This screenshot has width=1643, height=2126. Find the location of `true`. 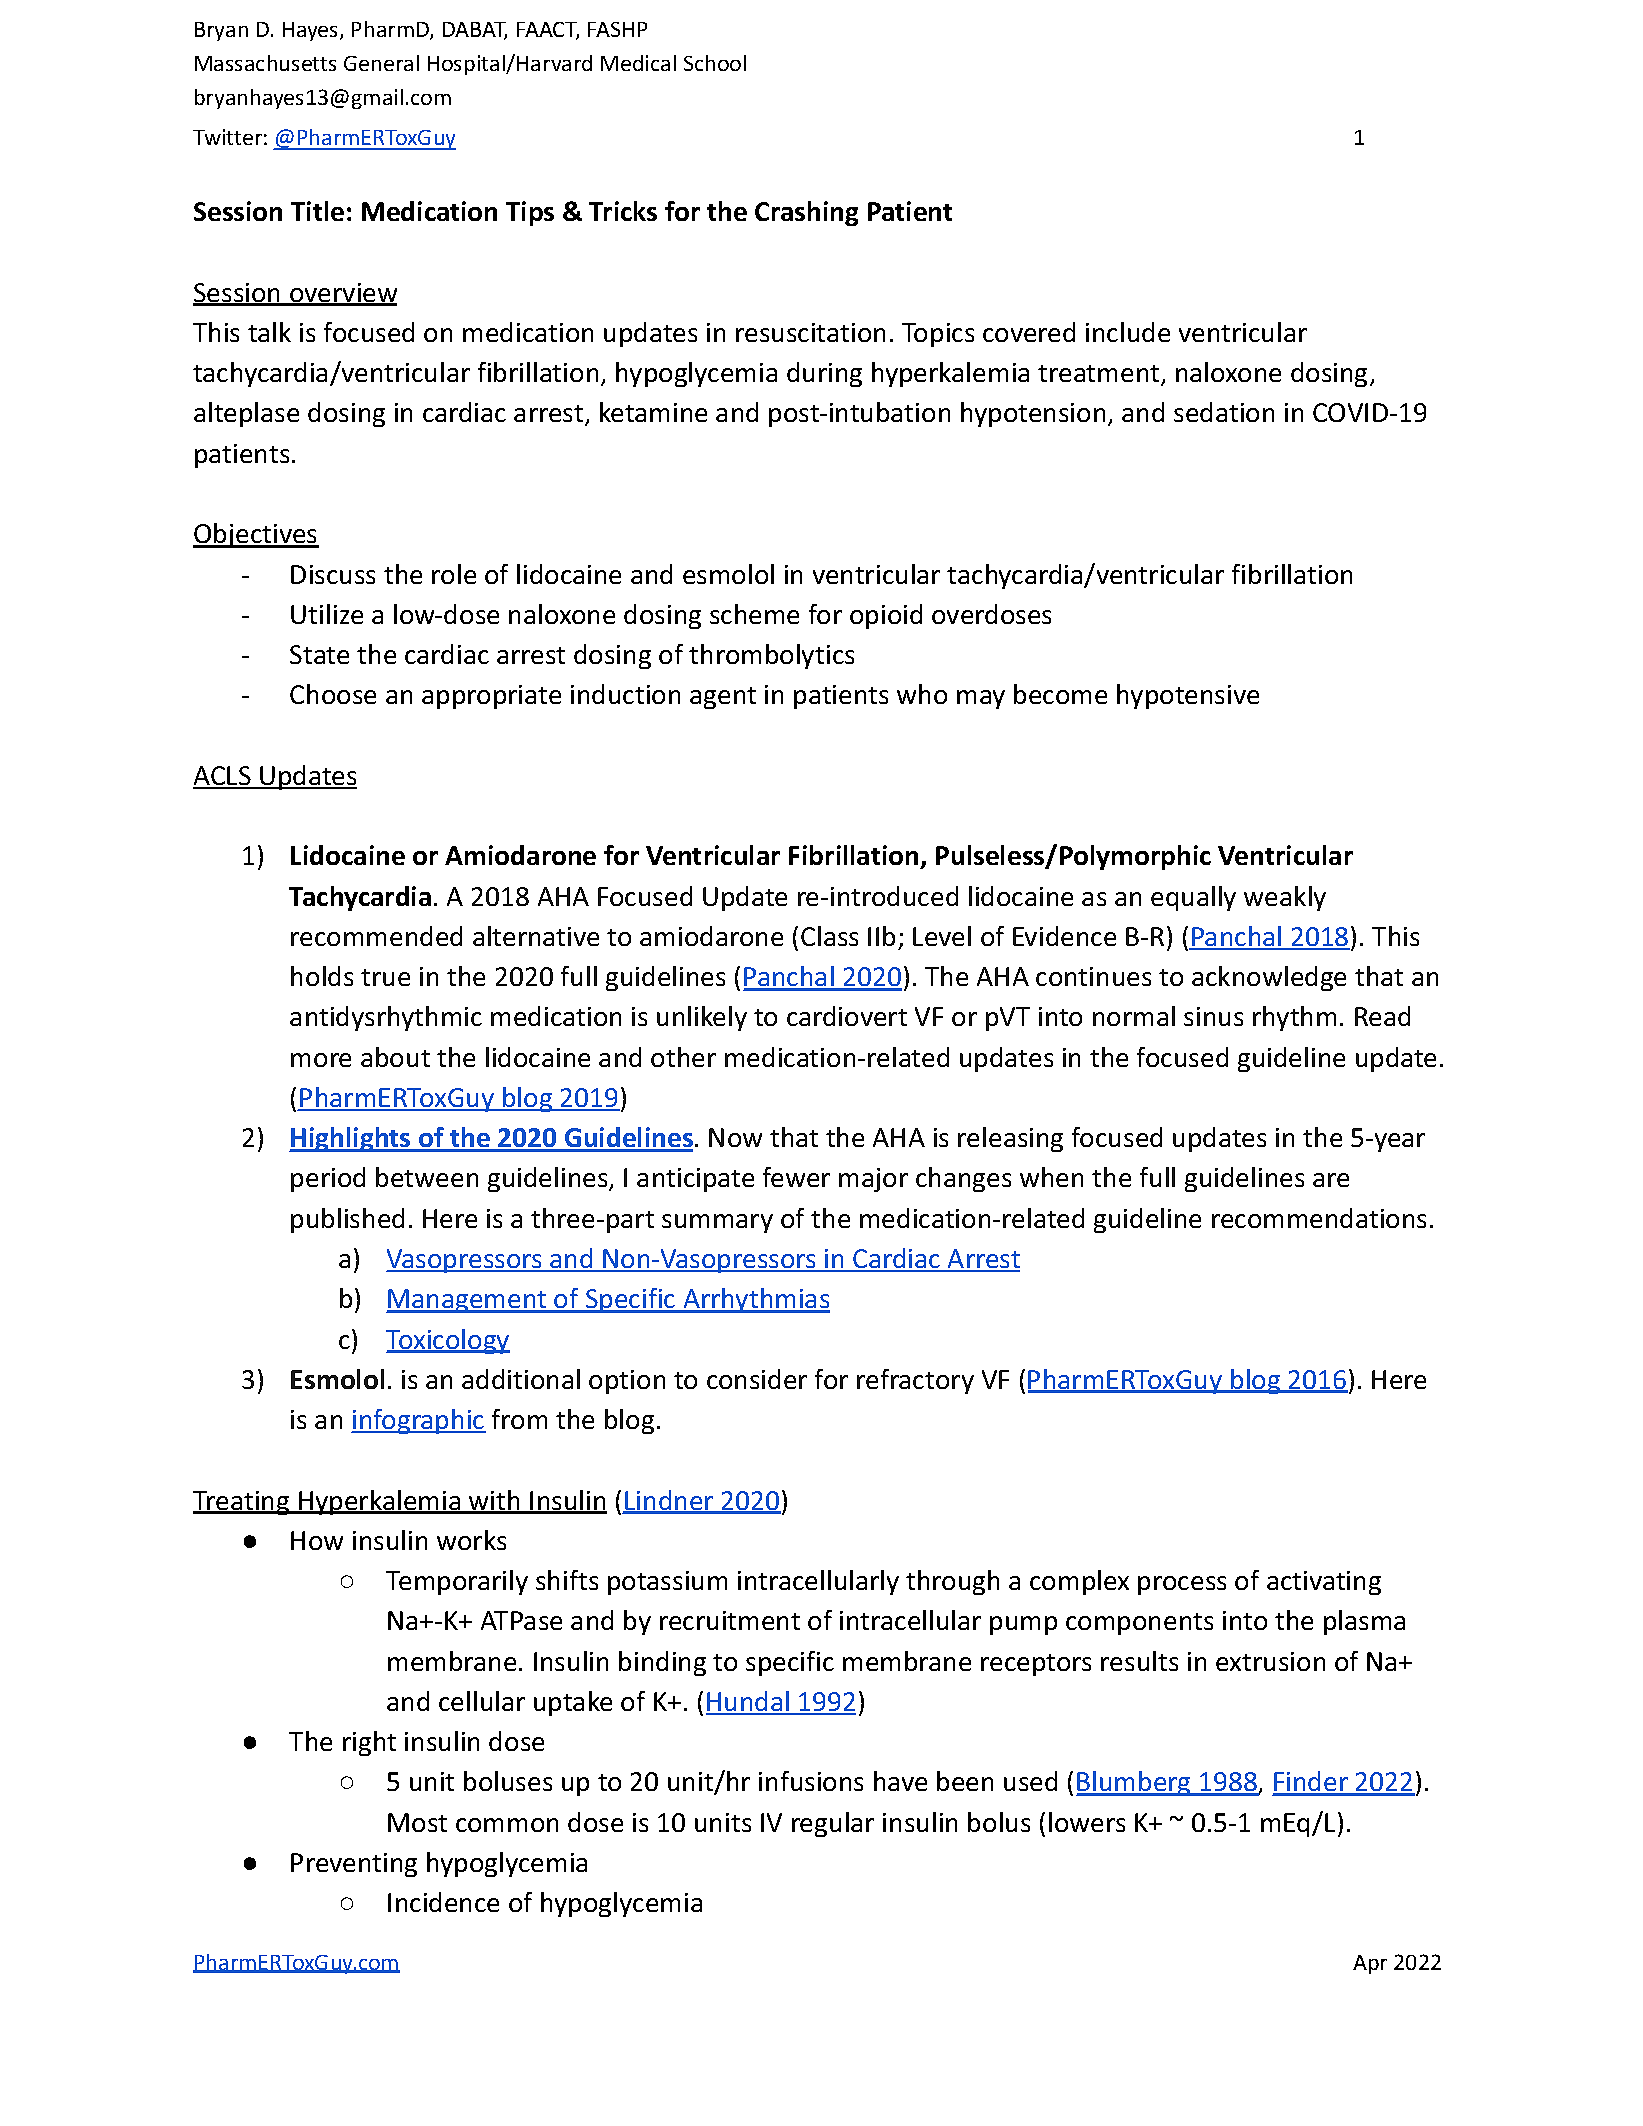

true is located at coordinates (385, 977).
